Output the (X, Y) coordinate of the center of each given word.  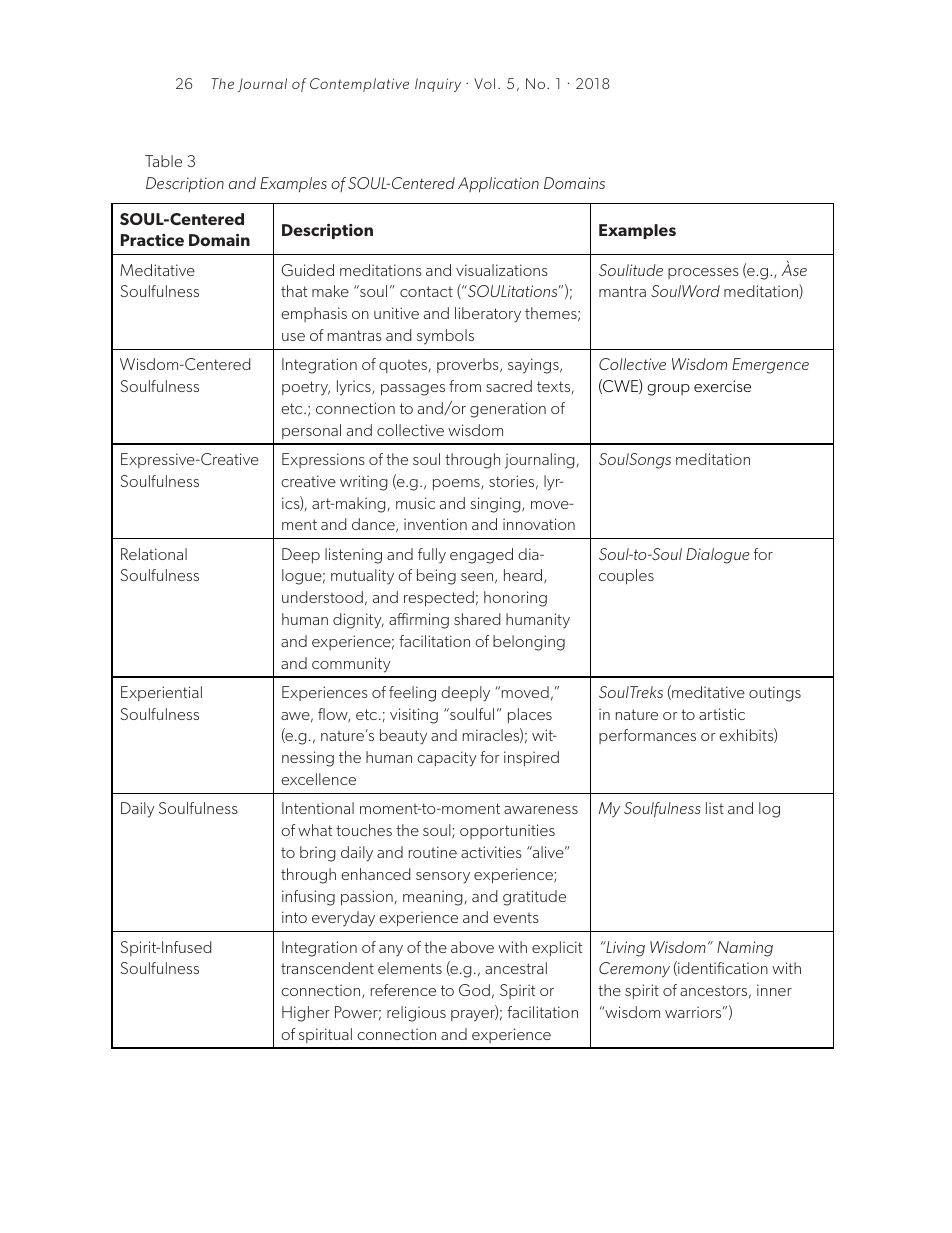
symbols (445, 337)
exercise (722, 386)
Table (163, 161)
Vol (484, 83)
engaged (481, 556)
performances (647, 736)
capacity (447, 759)
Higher (306, 1014)
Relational (154, 554)
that (294, 291)
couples (626, 577)
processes (703, 273)
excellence (318, 779)
